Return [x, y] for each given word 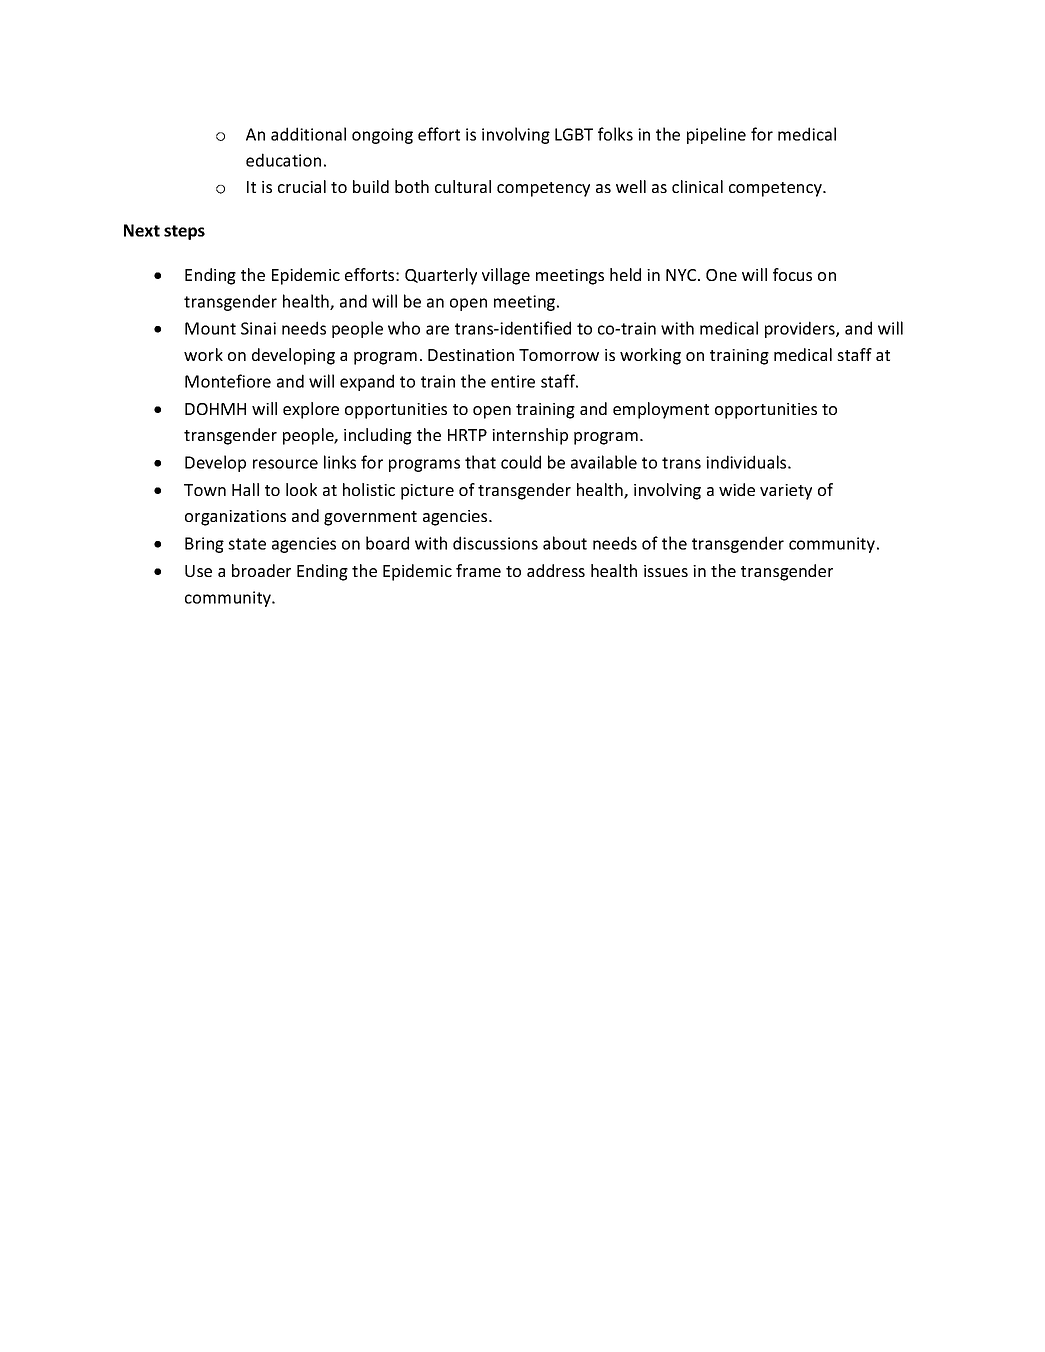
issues [666, 571]
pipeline [716, 135]
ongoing [382, 136]
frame [478, 570]
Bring [204, 545]
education [283, 160]
